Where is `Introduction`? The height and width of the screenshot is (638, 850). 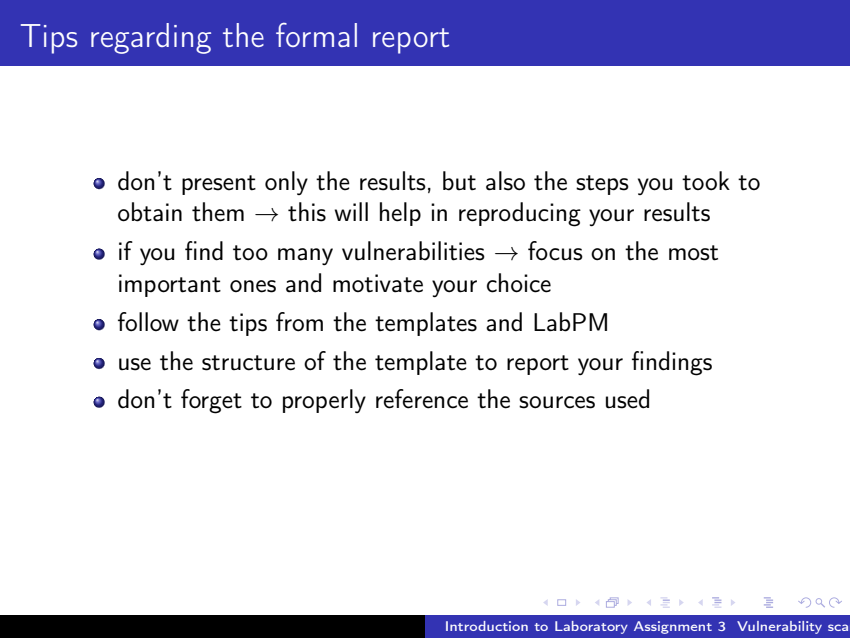
Introduction is located at coordinates (487, 626).
